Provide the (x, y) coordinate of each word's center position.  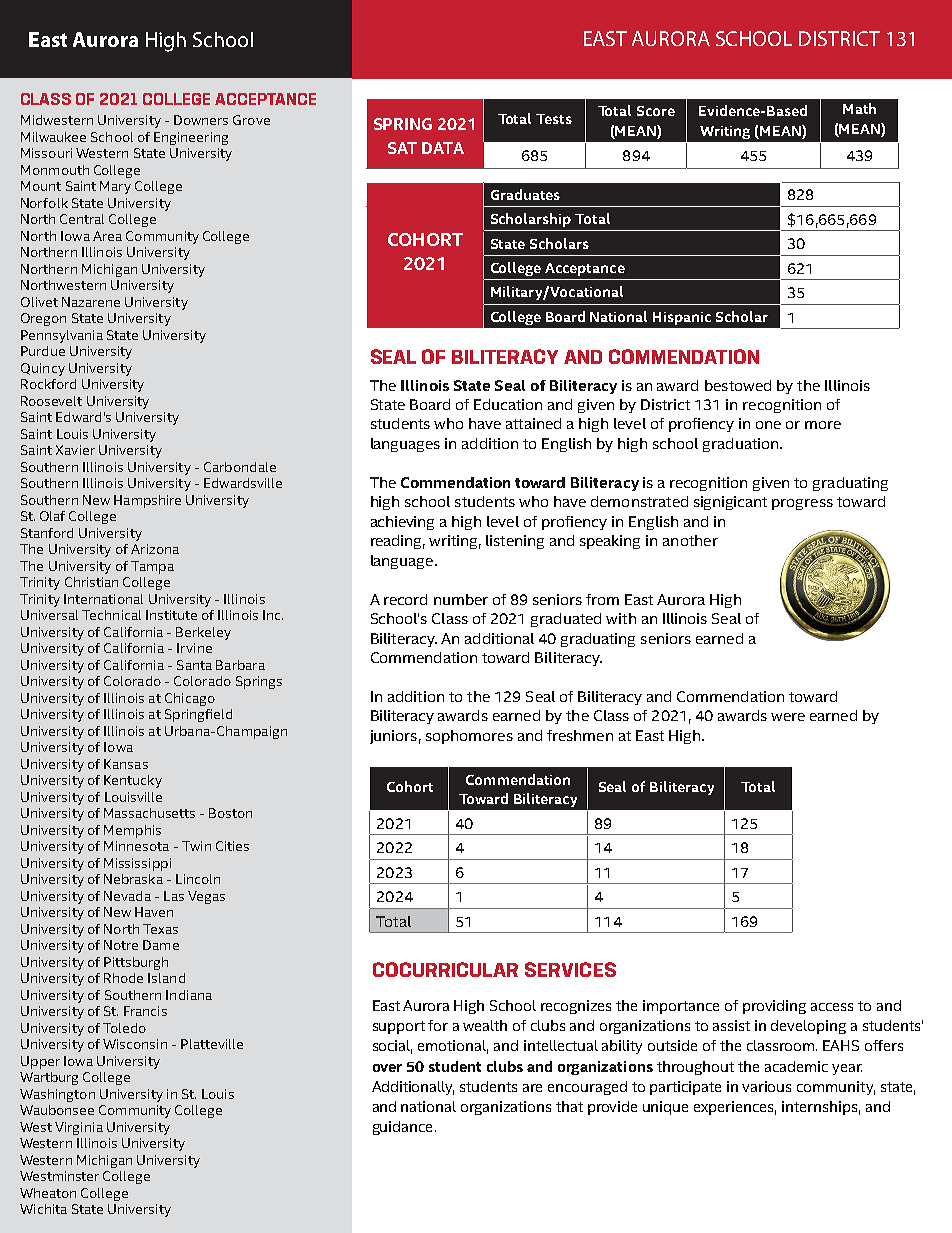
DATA (443, 148)
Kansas (126, 764)
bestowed (738, 385)
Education (508, 404)
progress (802, 504)
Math (859, 108)
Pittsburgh (136, 963)
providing (774, 1007)
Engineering (191, 138)
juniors (393, 737)
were (788, 717)
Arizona (155, 549)
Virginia (79, 1128)
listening (515, 542)
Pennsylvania (62, 336)
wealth (485, 1025)
